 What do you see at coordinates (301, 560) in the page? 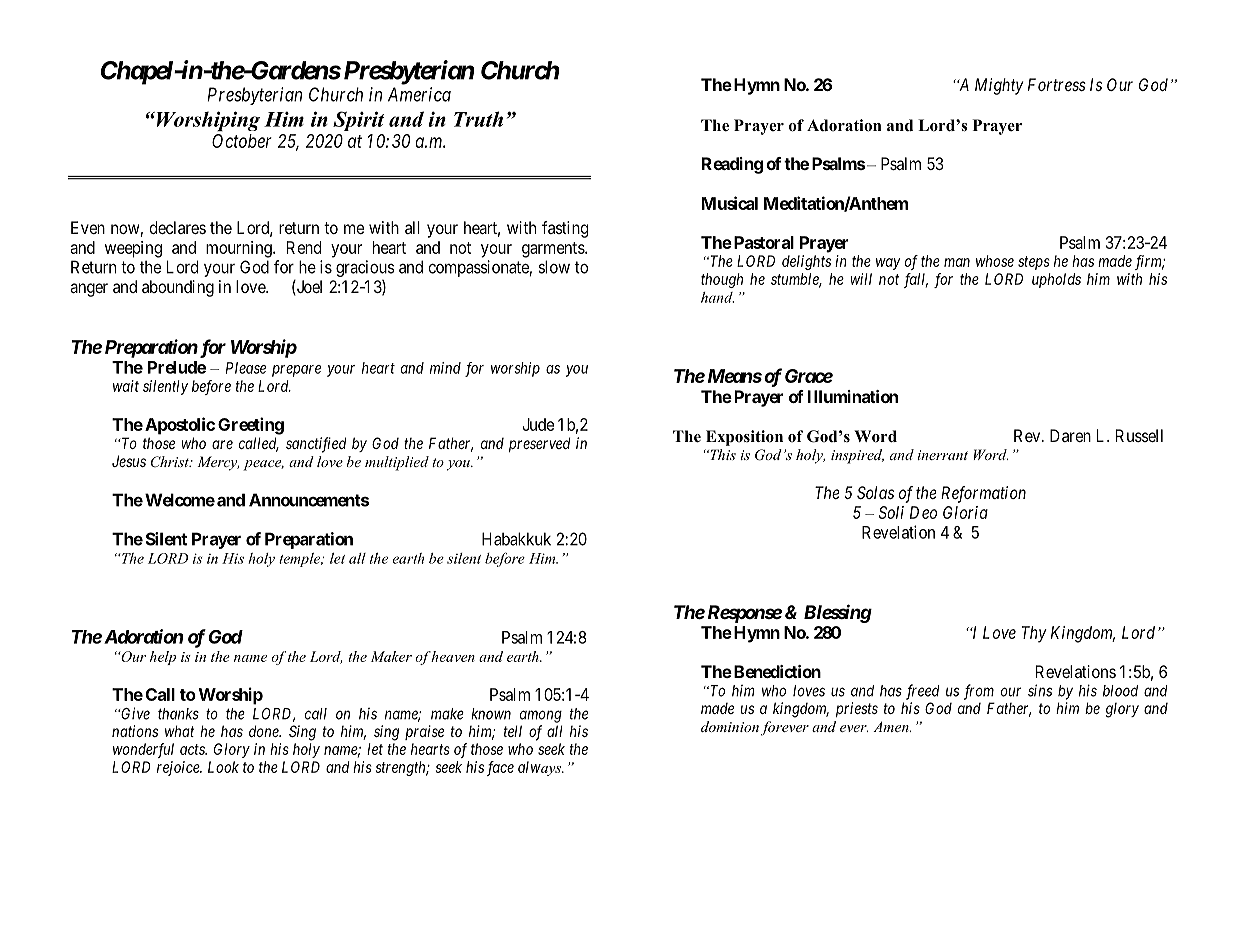
I see `temple` at bounding box center [301, 560].
